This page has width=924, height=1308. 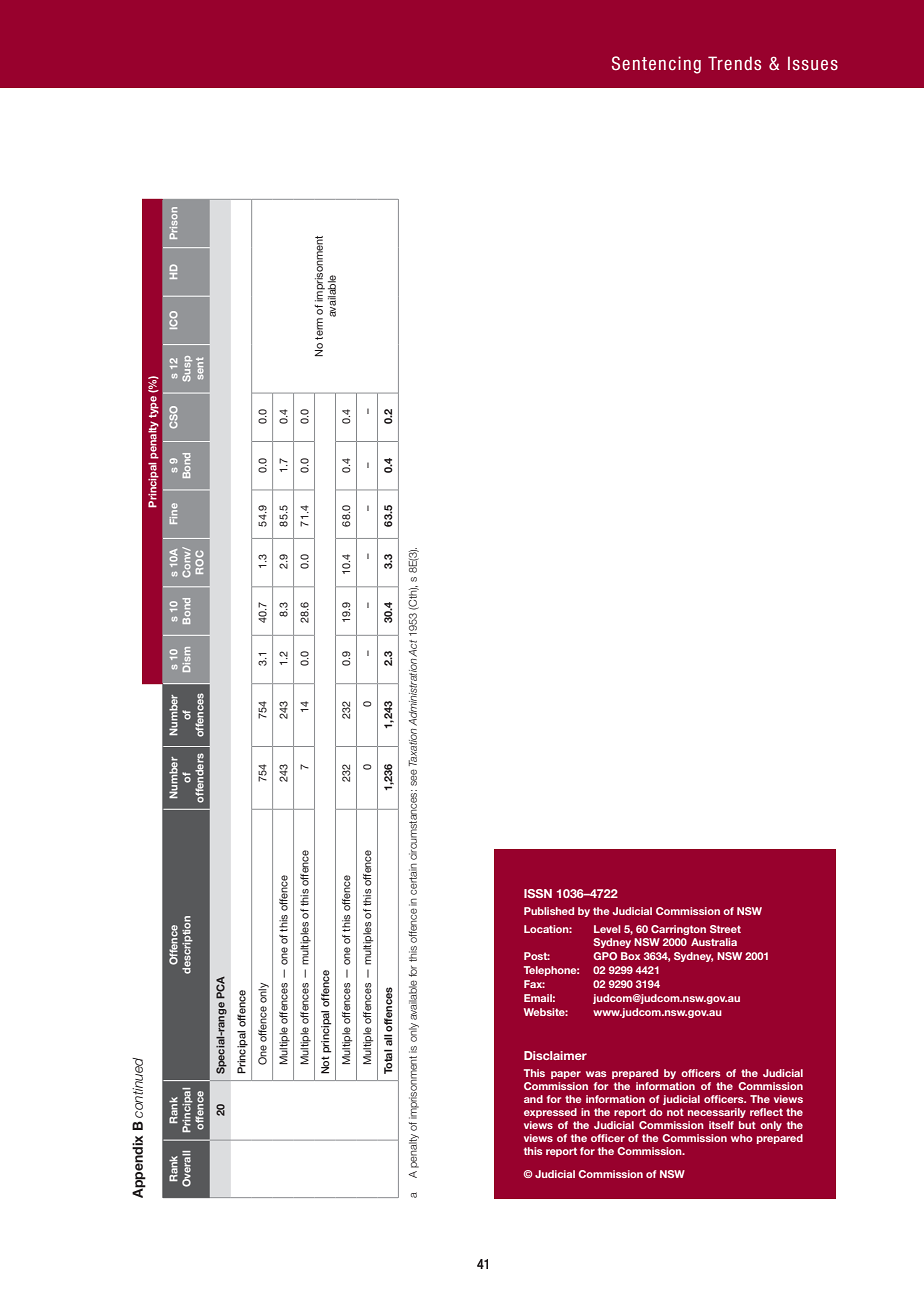 What do you see at coordinates (678, 930) in the page?
I see `Carrington` at bounding box center [678, 930].
